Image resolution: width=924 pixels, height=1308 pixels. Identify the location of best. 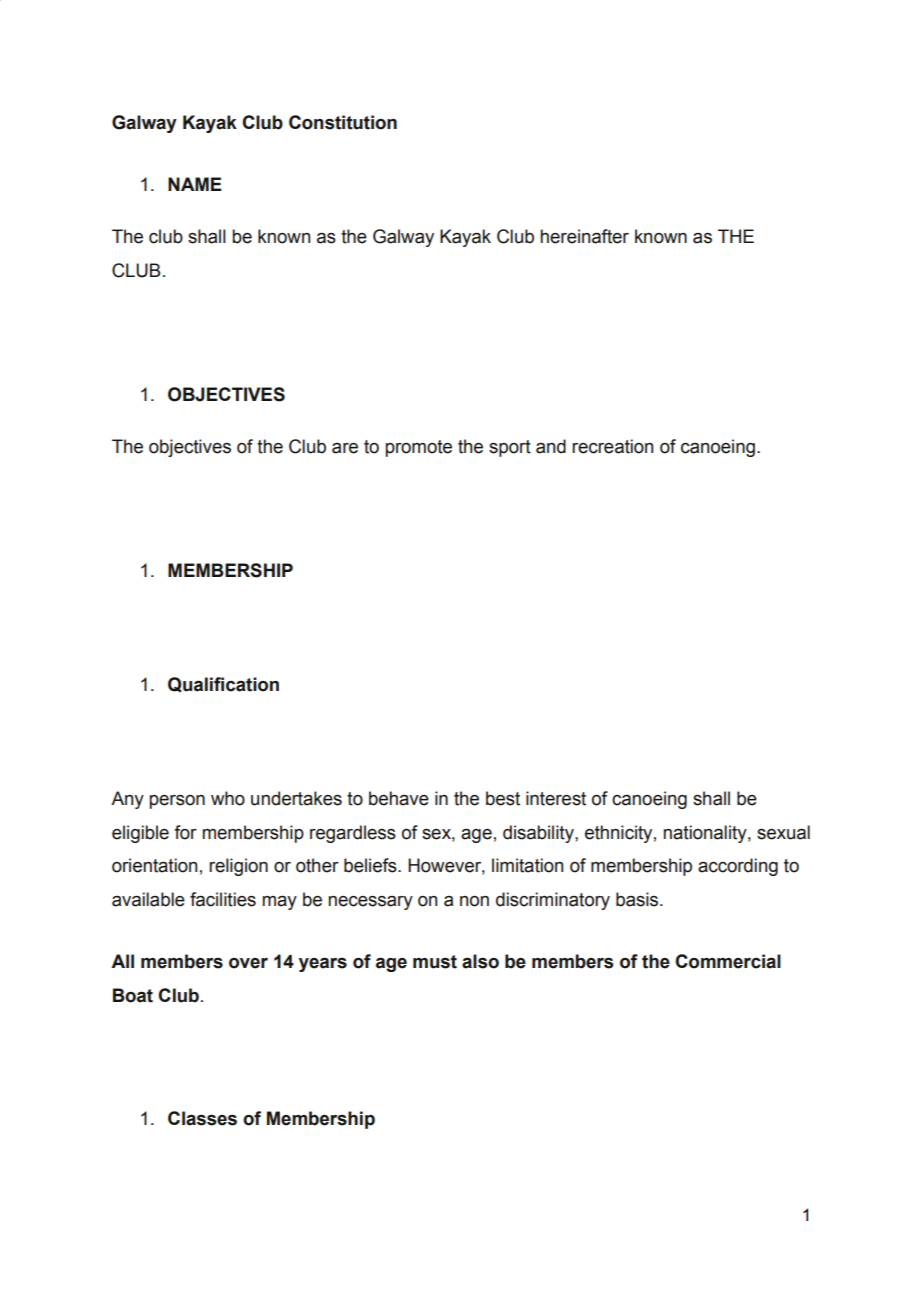
(503, 798).
